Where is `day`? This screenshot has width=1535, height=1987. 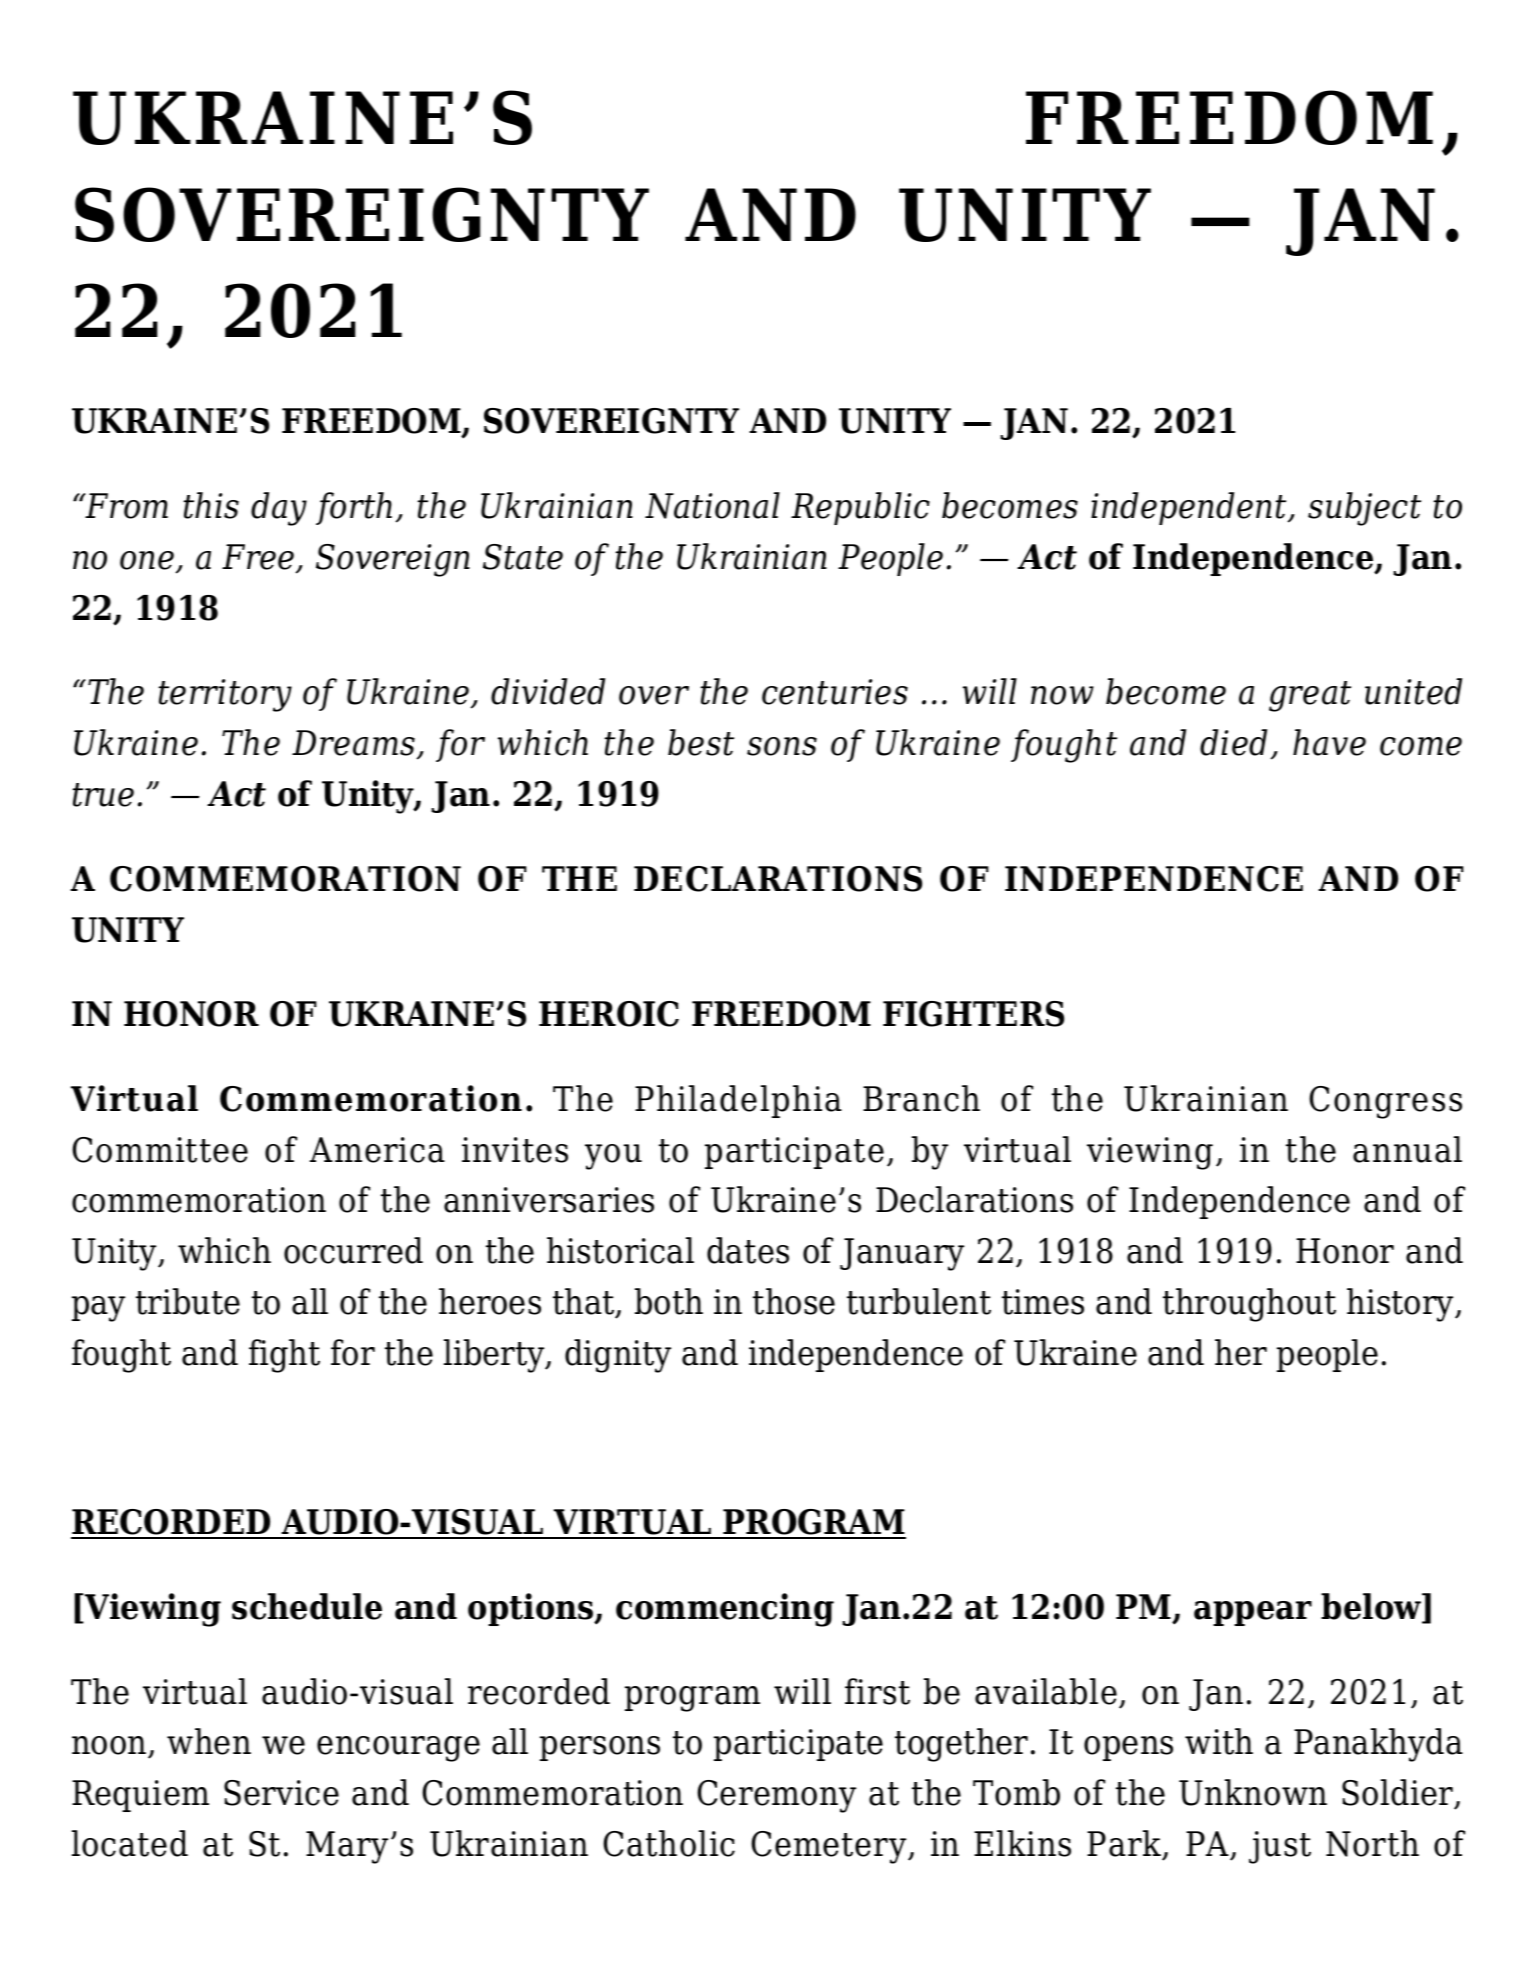 day is located at coordinates (279, 509).
